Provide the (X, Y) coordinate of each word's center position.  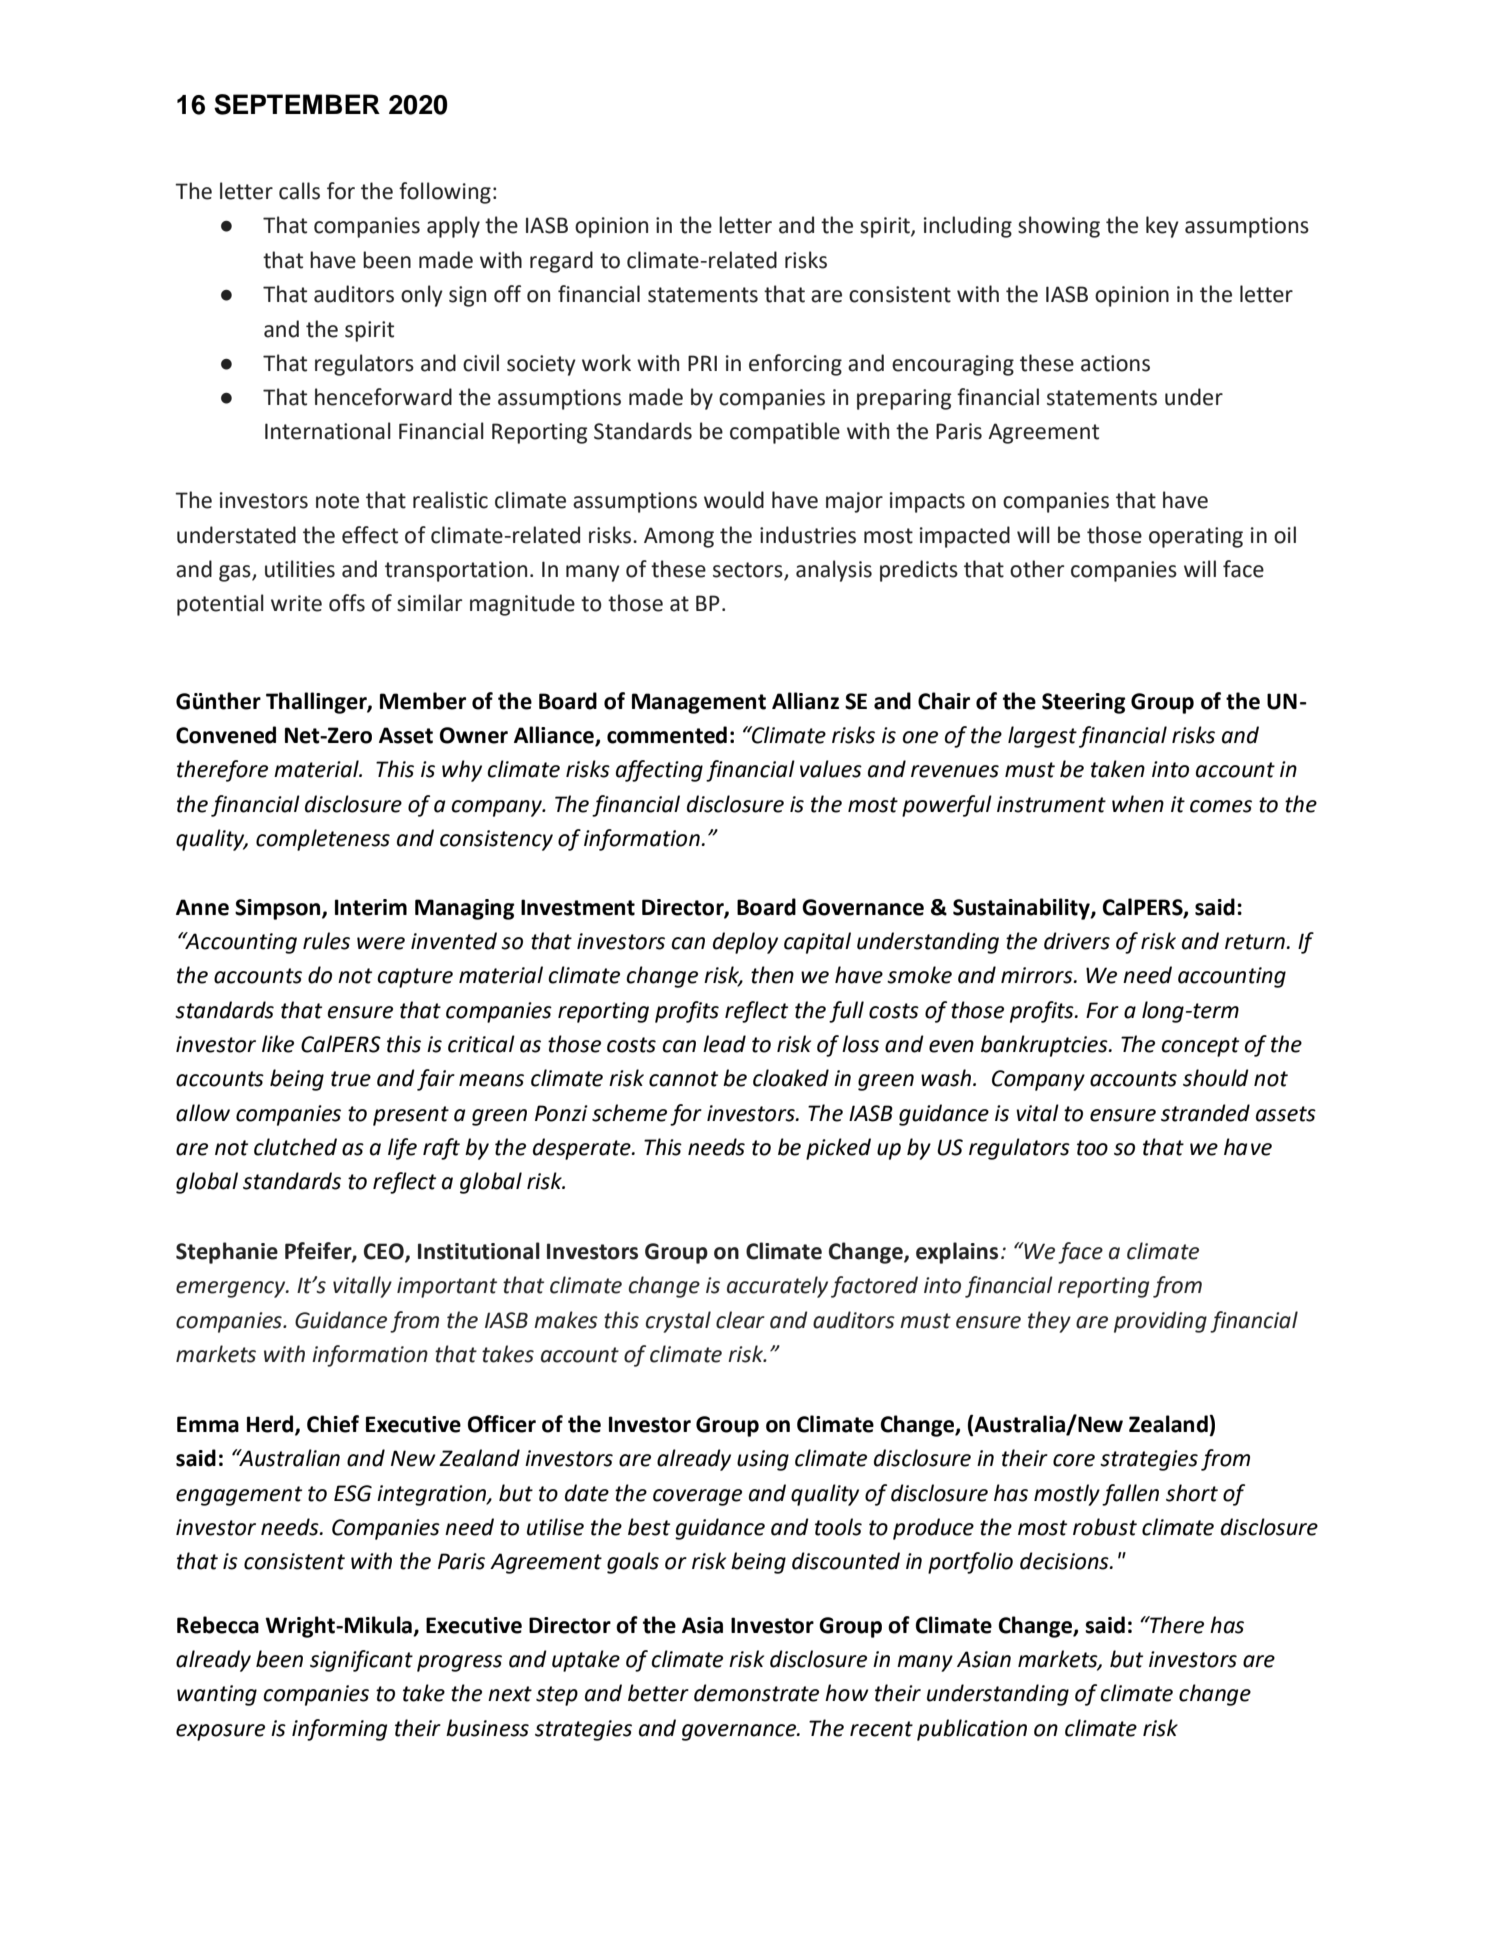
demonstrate (756, 1693)
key (1162, 227)
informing (339, 1730)
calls (299, 191)
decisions (1065, 1561)
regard (561, 262)
